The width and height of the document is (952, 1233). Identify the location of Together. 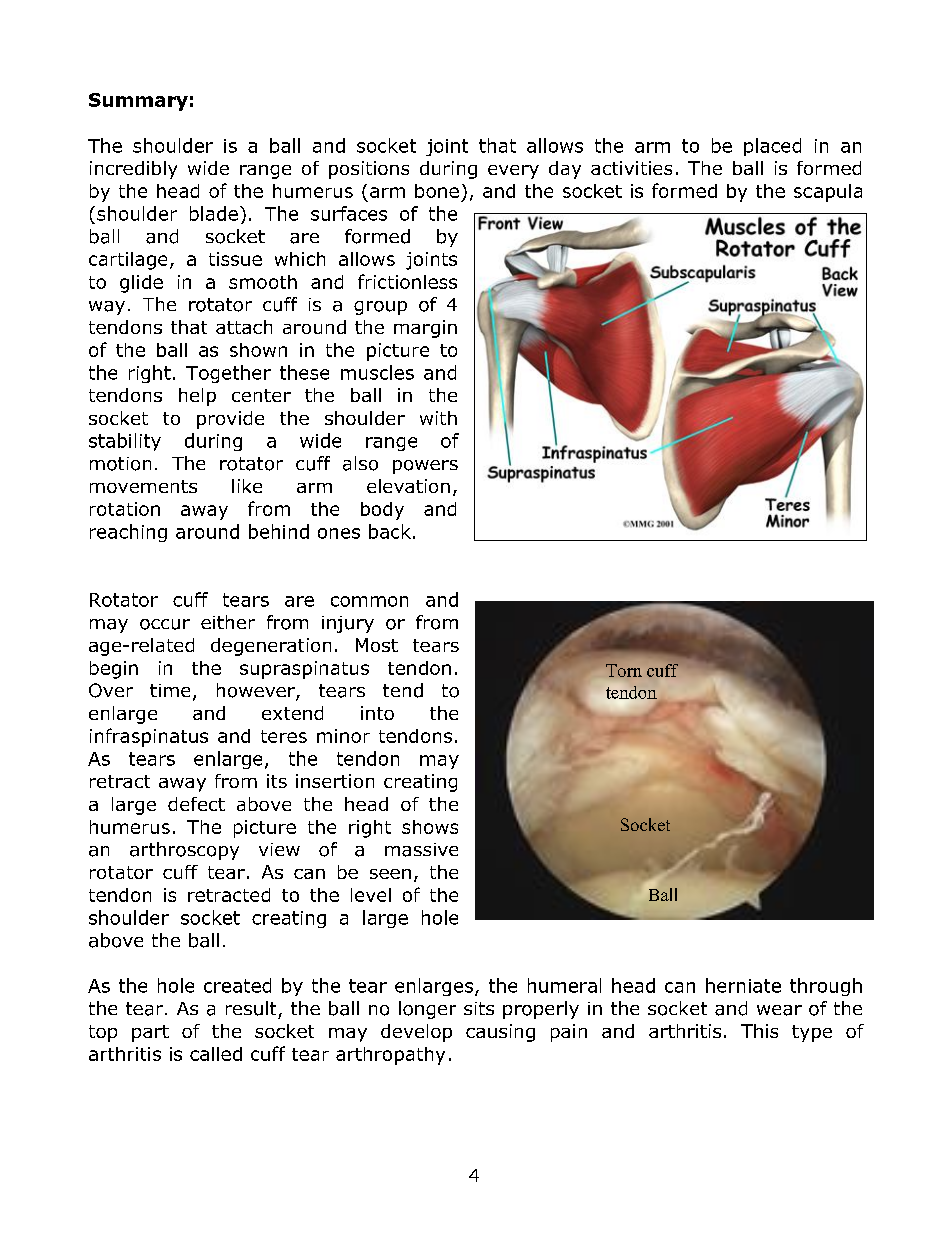
(228, 374).
